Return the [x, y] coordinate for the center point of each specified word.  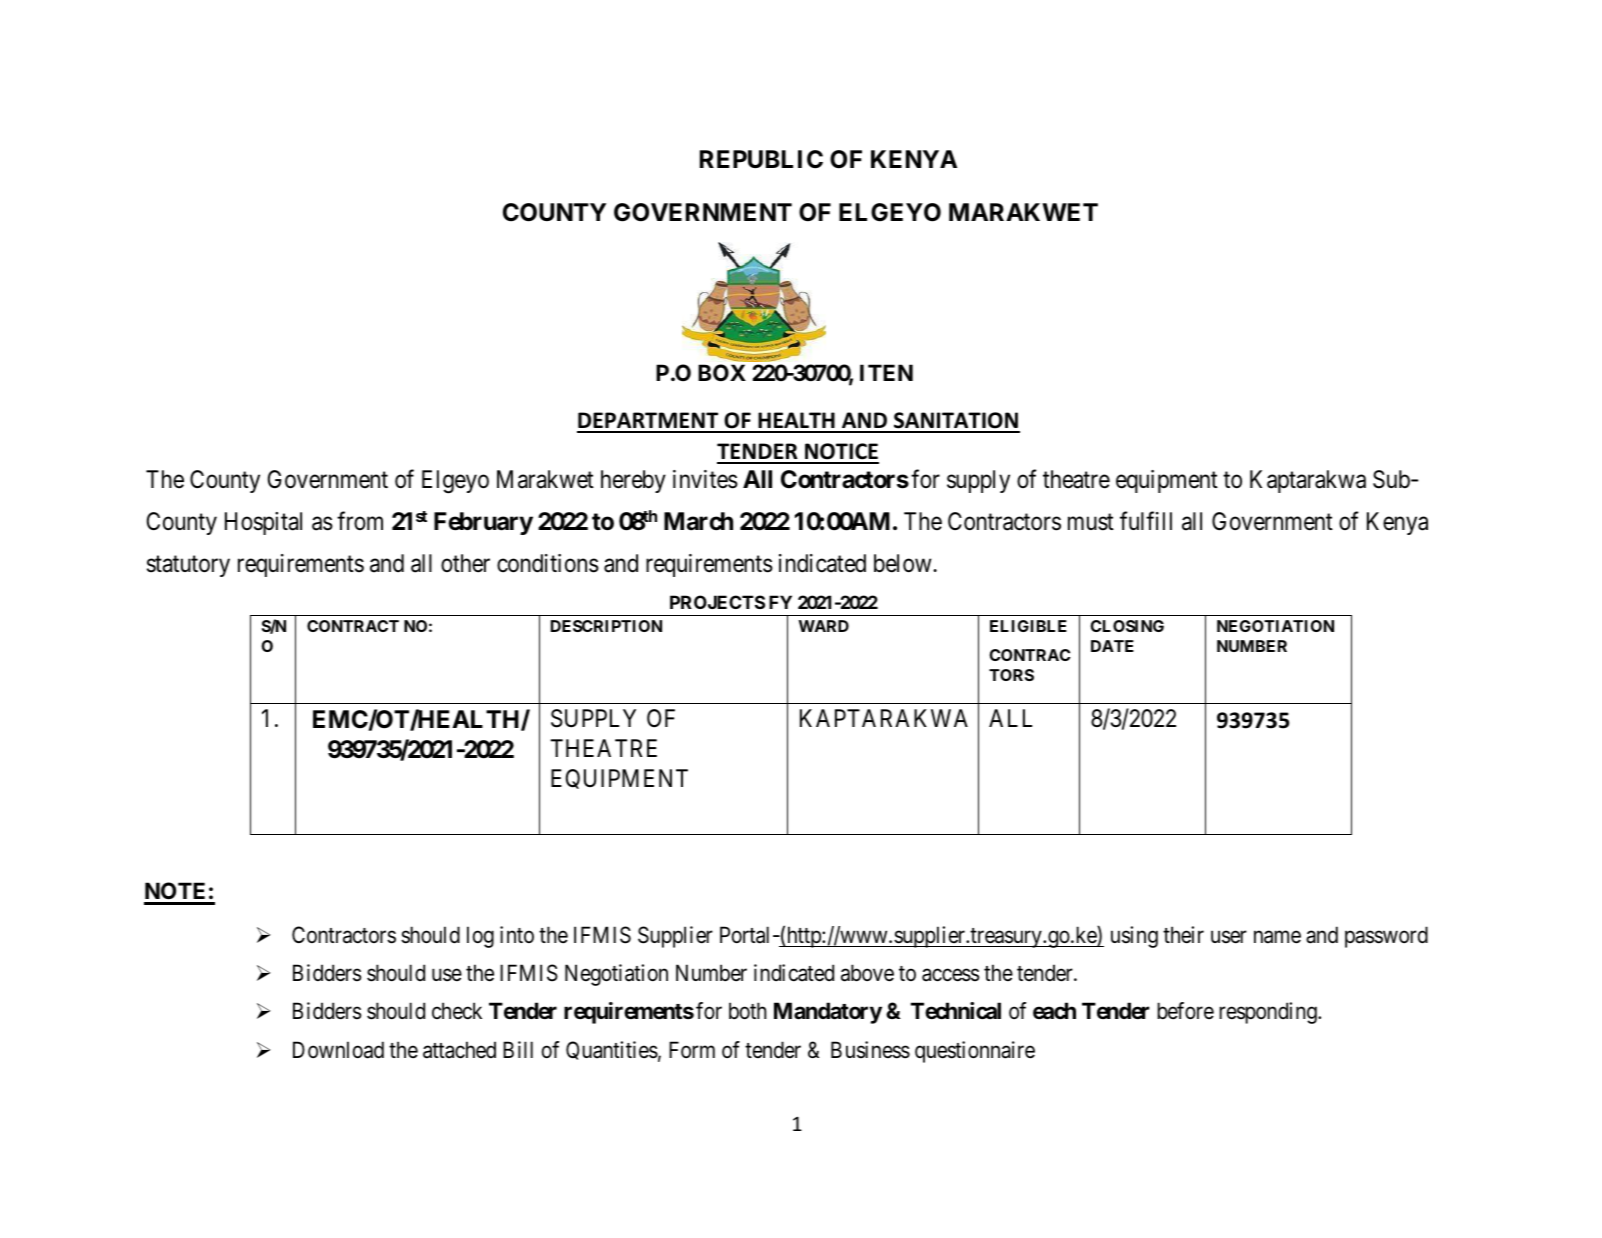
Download [338, 1050]
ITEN [886, 372]
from [360, 520]
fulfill [1146, 520]
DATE [1112, 646]
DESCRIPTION [606, 626]
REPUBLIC [761, 159]
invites [705, 479]
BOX [722, 372]
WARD [823, 626]
